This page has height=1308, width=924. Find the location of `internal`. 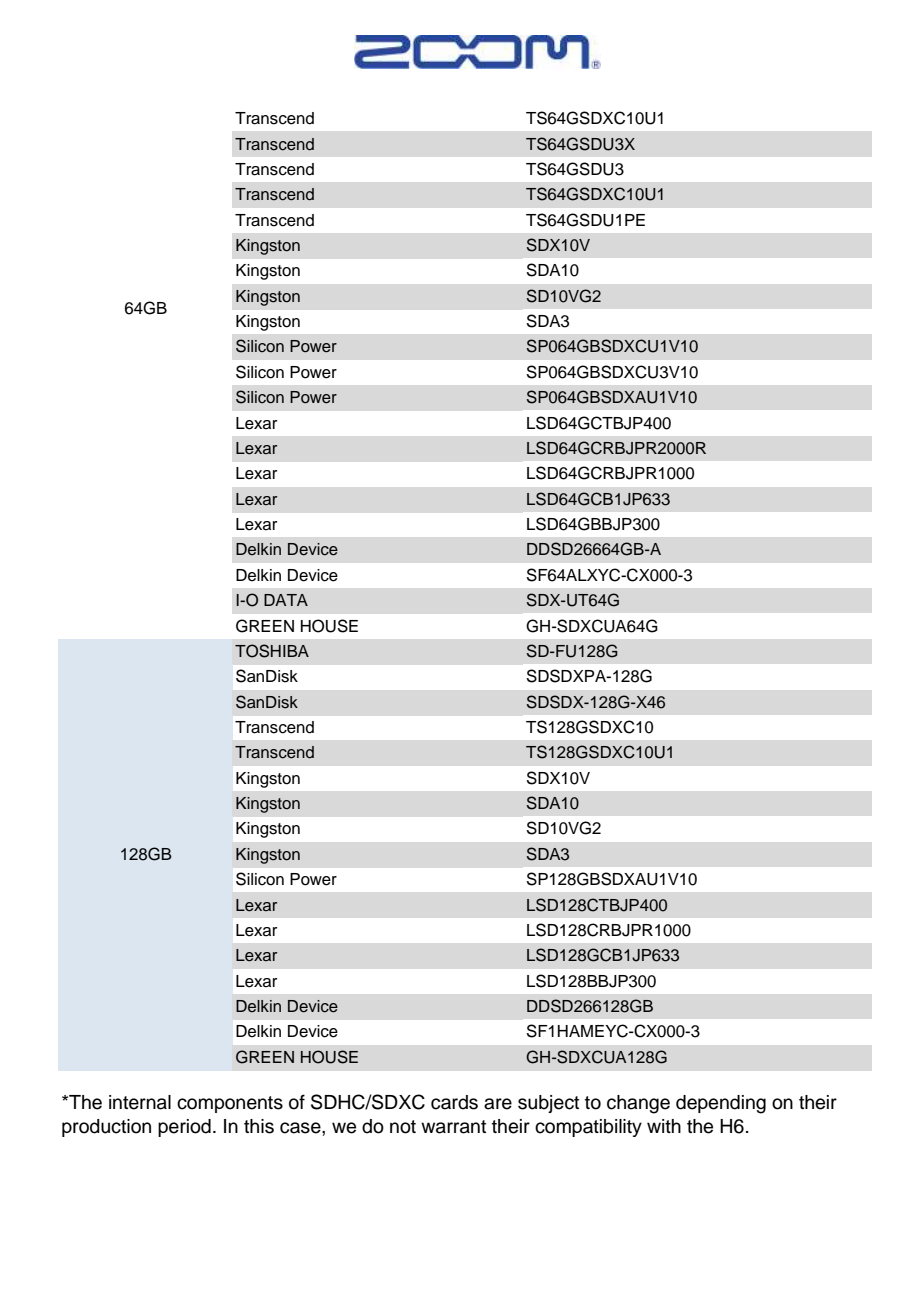

internal is located at coordinates (140, 1102).
